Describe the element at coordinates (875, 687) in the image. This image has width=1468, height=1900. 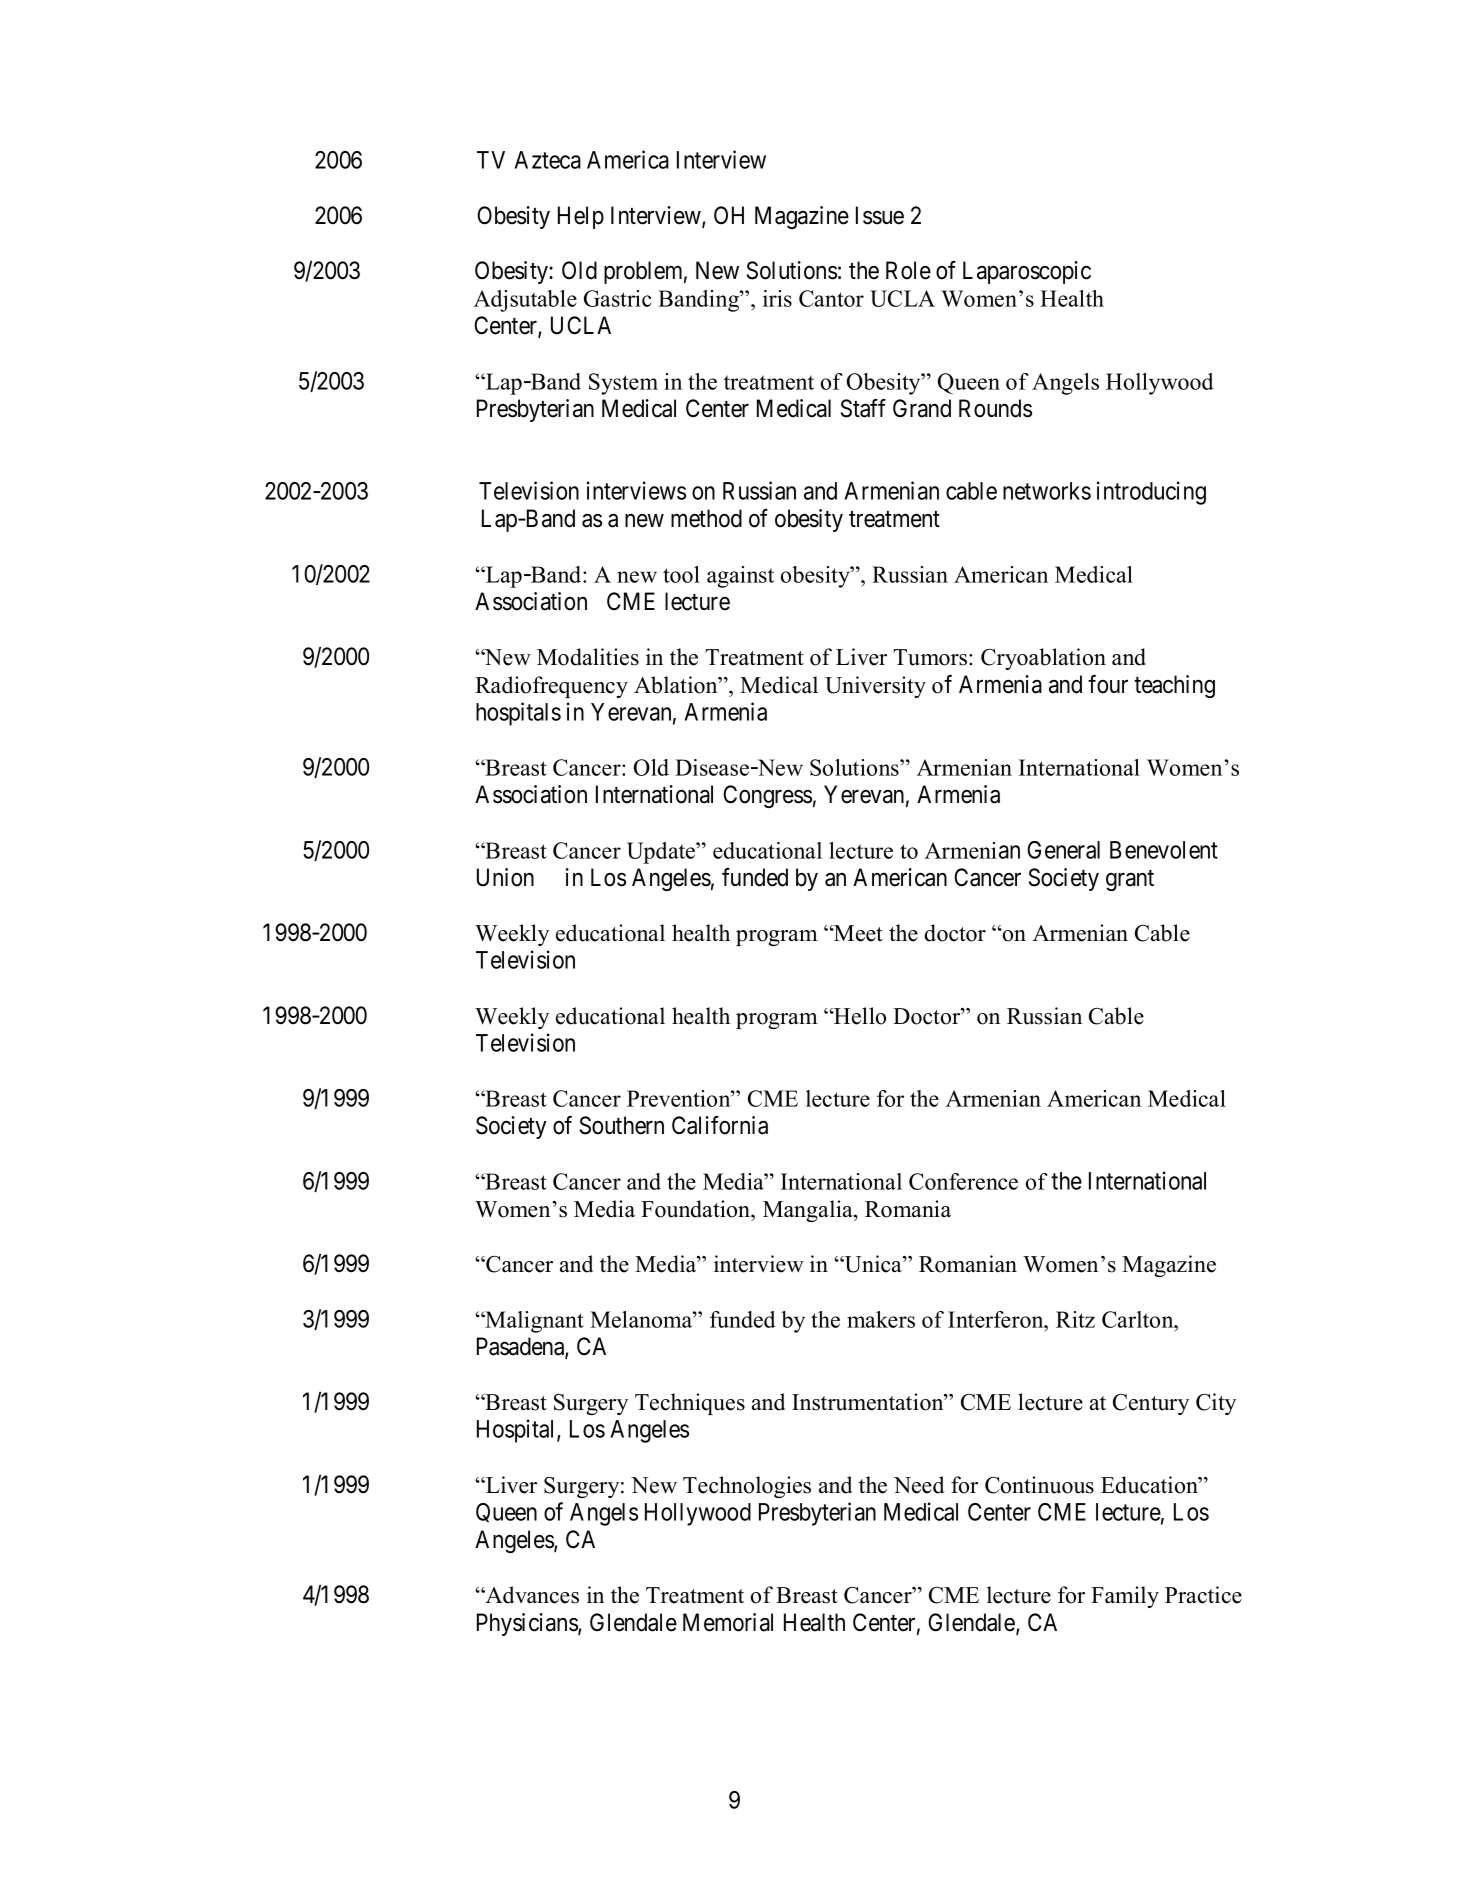
I see `University` at that location.
